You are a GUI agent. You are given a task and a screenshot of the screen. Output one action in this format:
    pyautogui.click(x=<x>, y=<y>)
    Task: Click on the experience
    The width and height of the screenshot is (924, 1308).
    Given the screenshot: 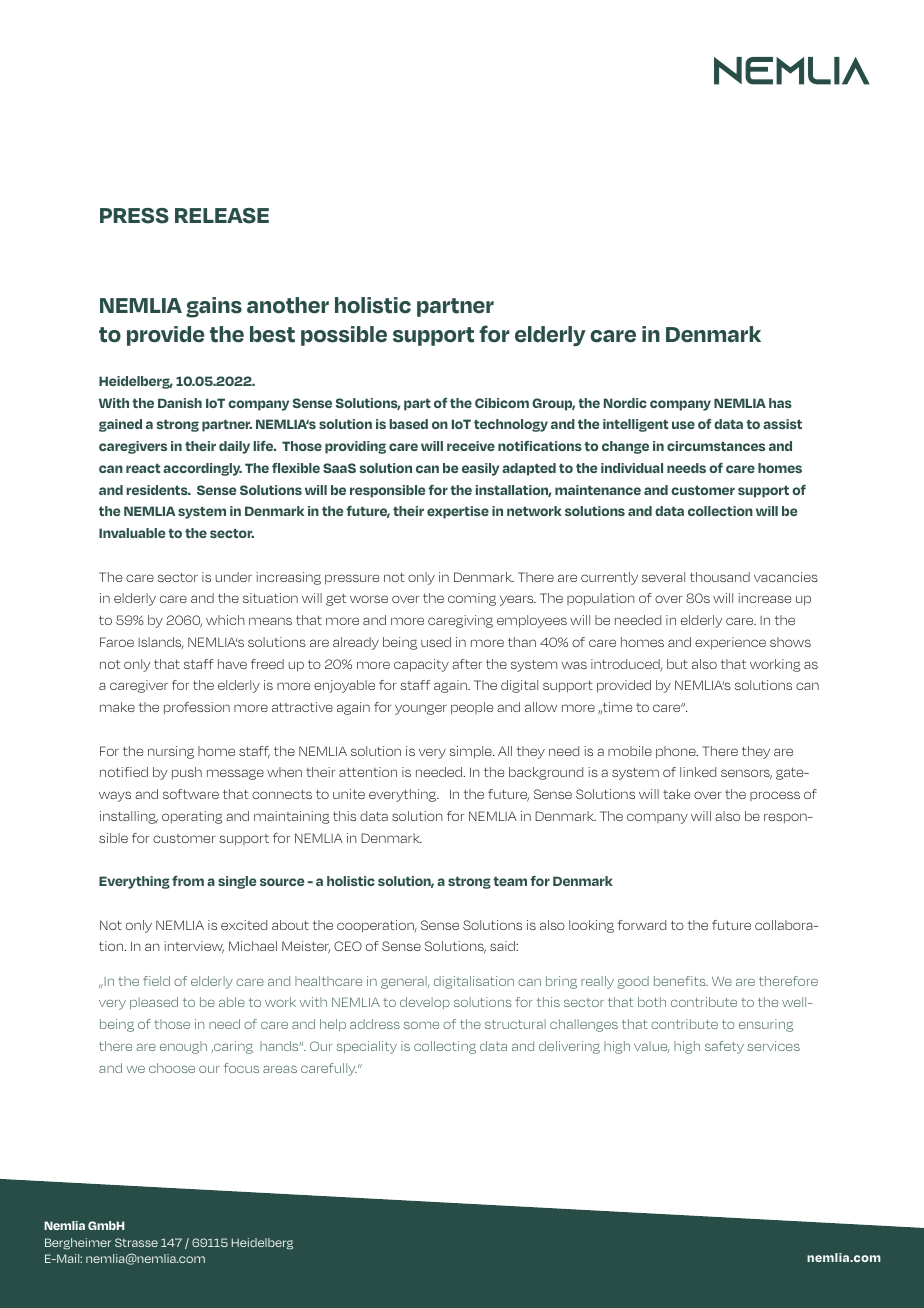 What is the action you would take?
    pyautogui.click(x=730, y=643)
